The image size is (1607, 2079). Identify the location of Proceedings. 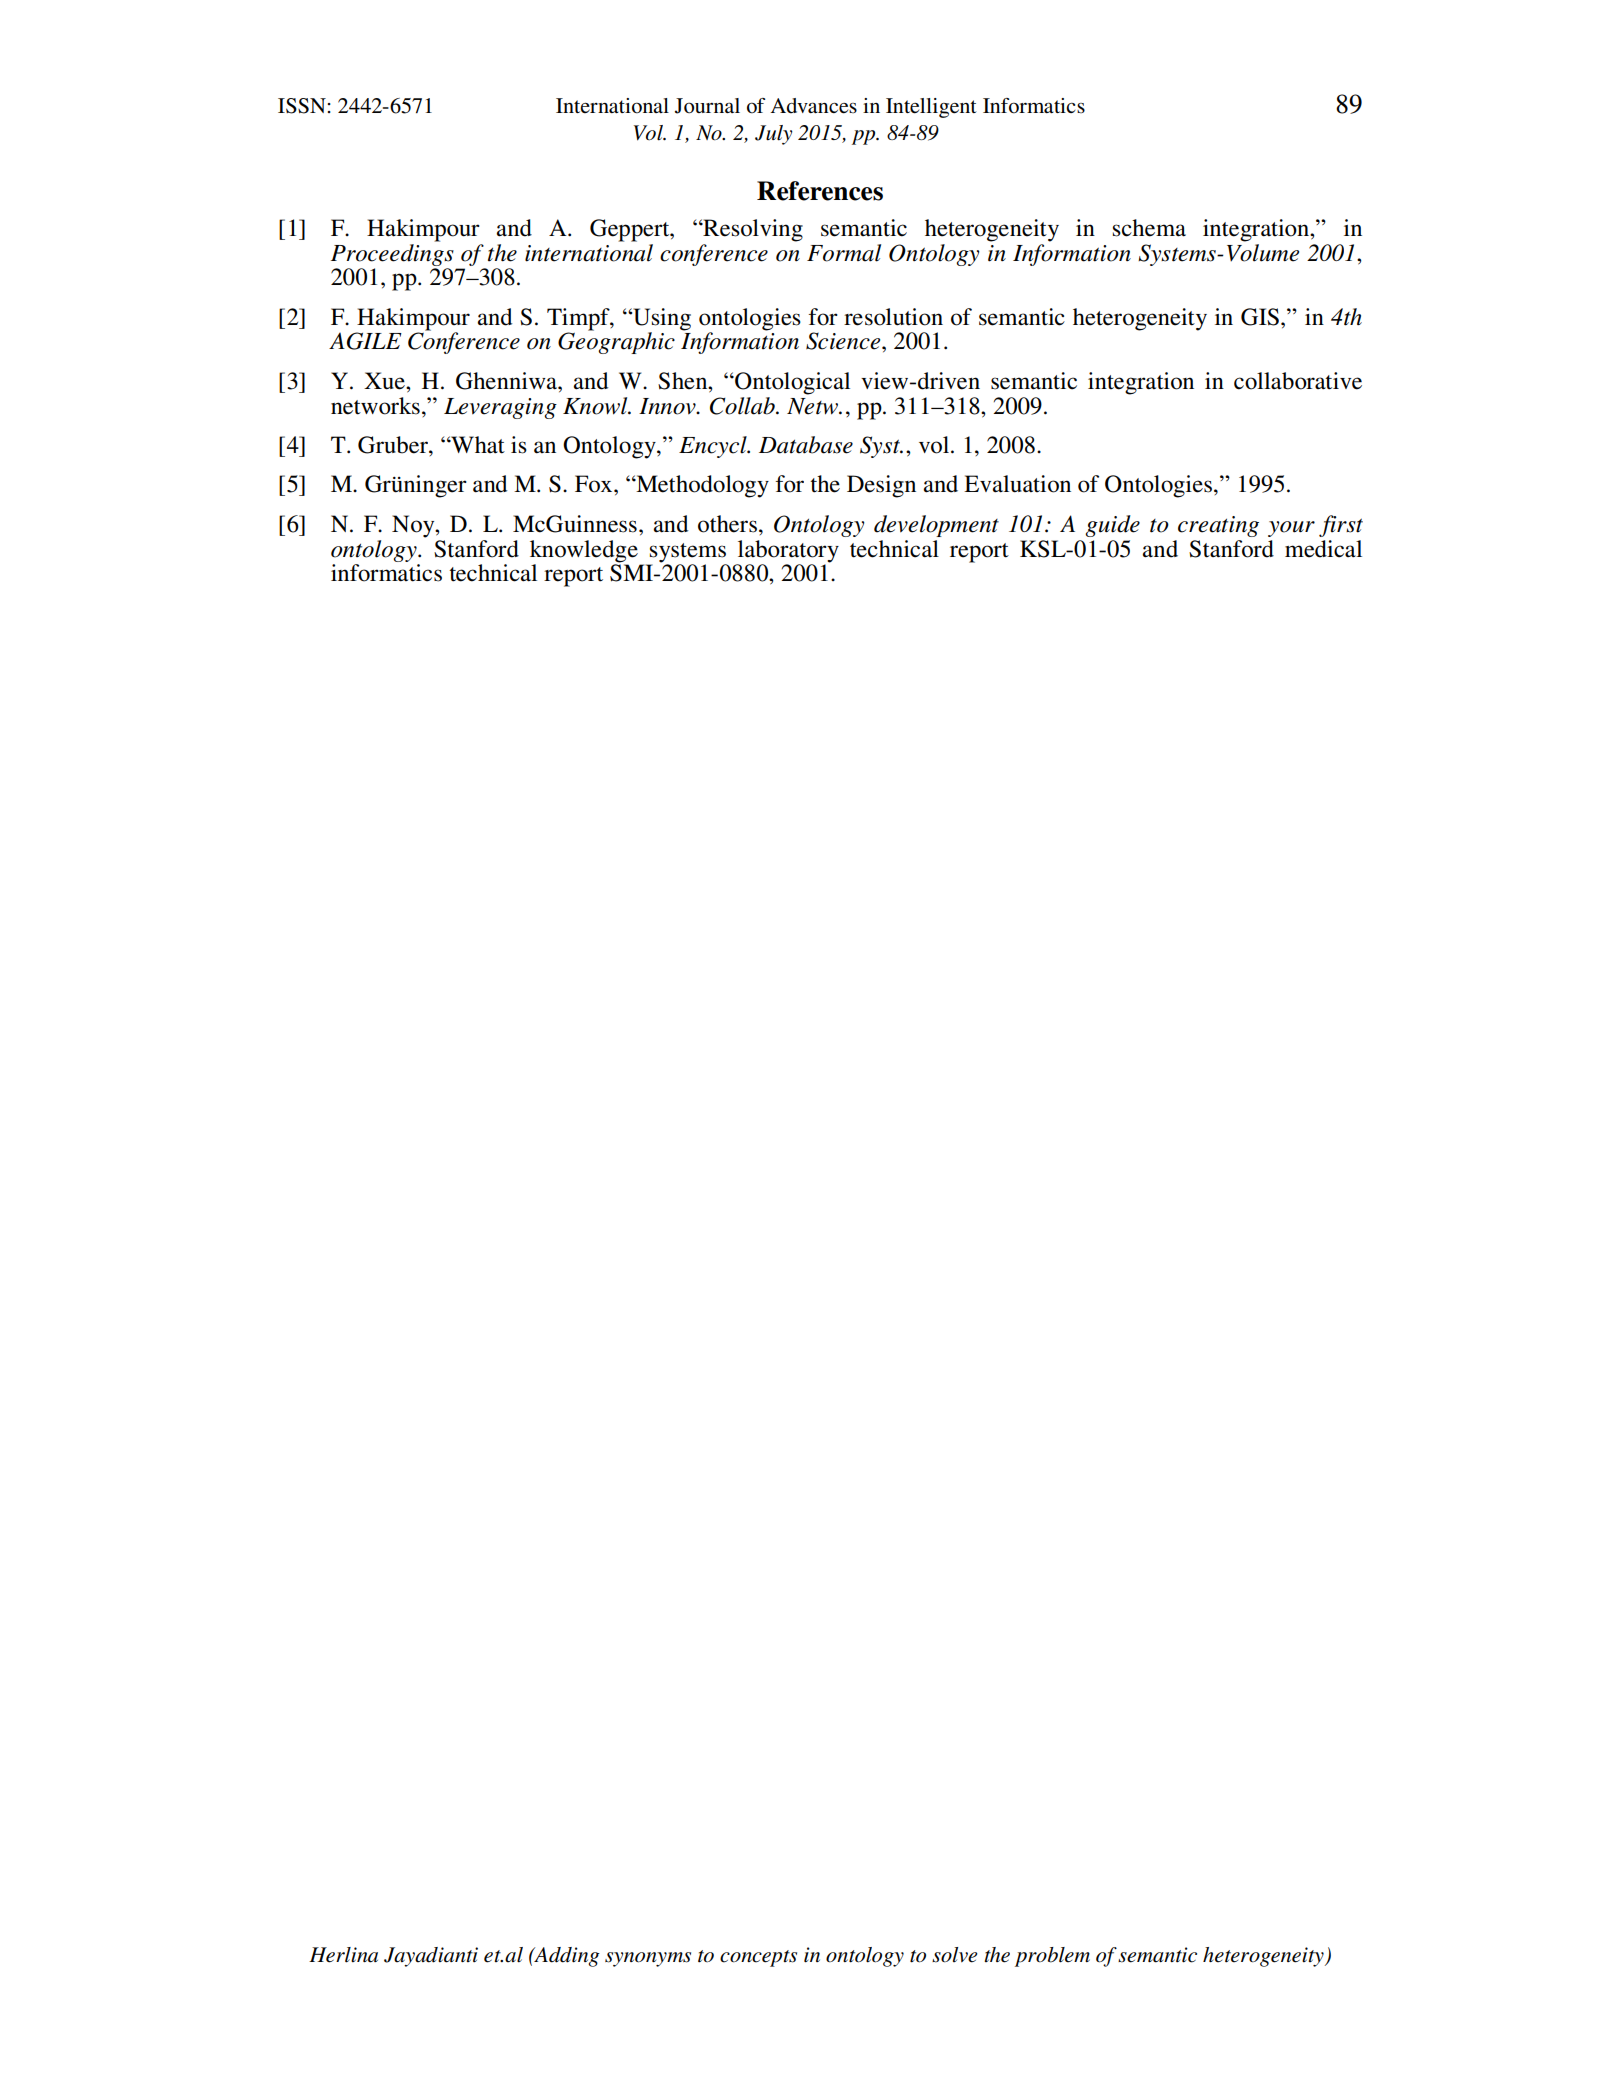
(392, 253).
